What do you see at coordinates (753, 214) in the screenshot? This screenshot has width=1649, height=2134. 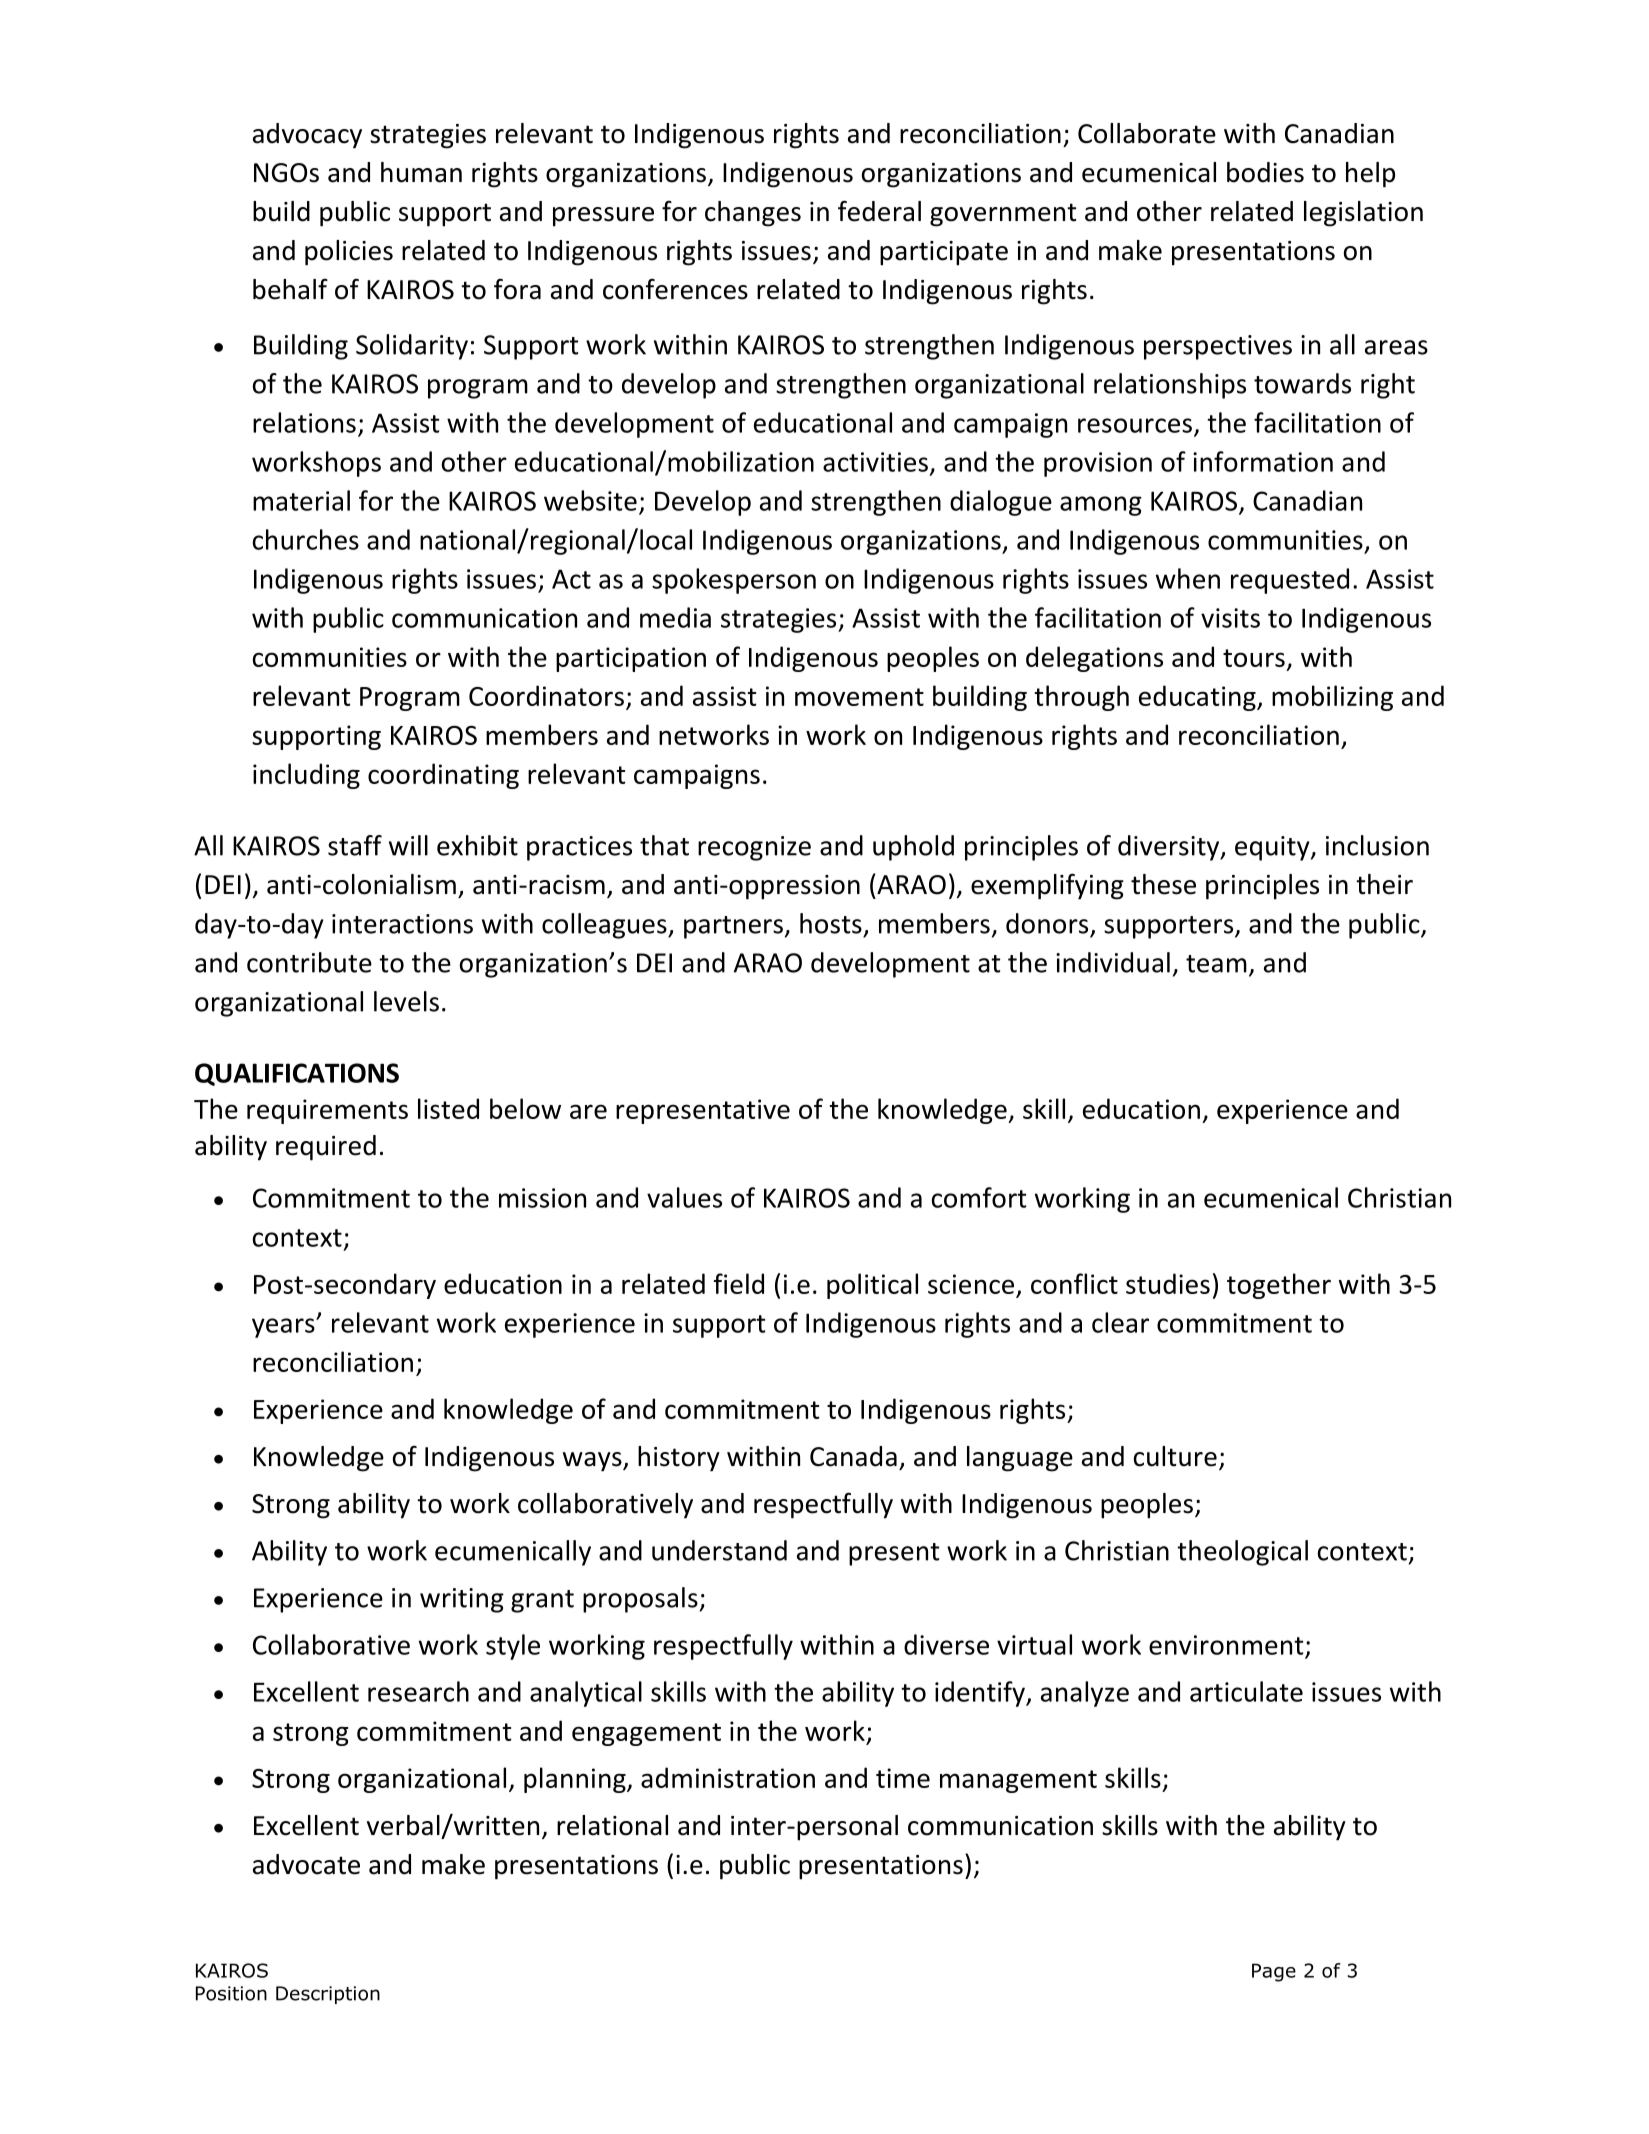 I see `changes` at bounding box center [753, 214].
